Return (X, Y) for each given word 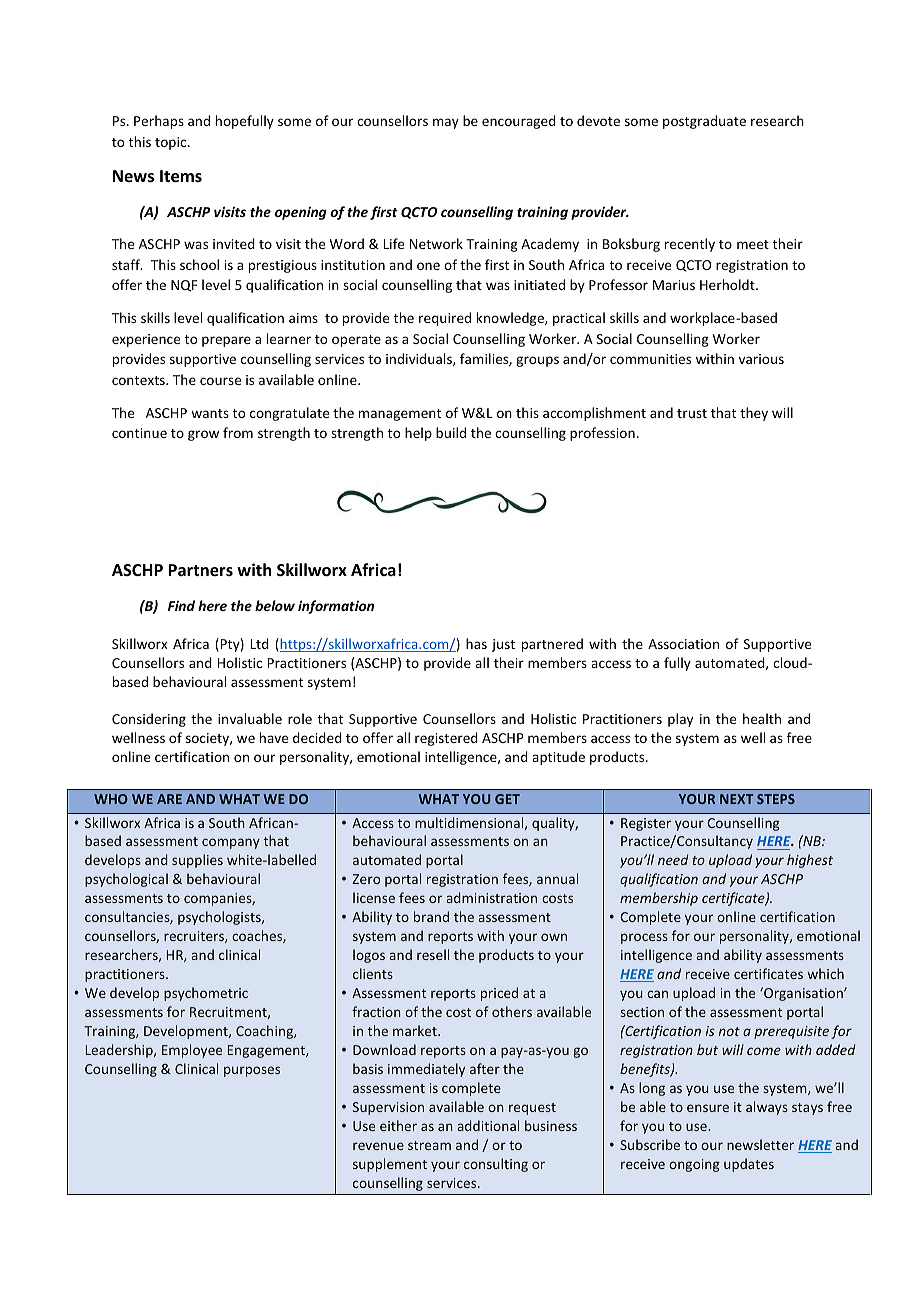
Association (683, 644)
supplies (197, 861)
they (754, 414)
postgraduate (704, 122)
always (767, 1108)
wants (210, 413)
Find (181, 605)
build (451, 432)
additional (488, 1125)
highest (810, 861)
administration (491, 897)
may (446, 123)
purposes (252, 1071)
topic (172, 143)
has (476, 643)
